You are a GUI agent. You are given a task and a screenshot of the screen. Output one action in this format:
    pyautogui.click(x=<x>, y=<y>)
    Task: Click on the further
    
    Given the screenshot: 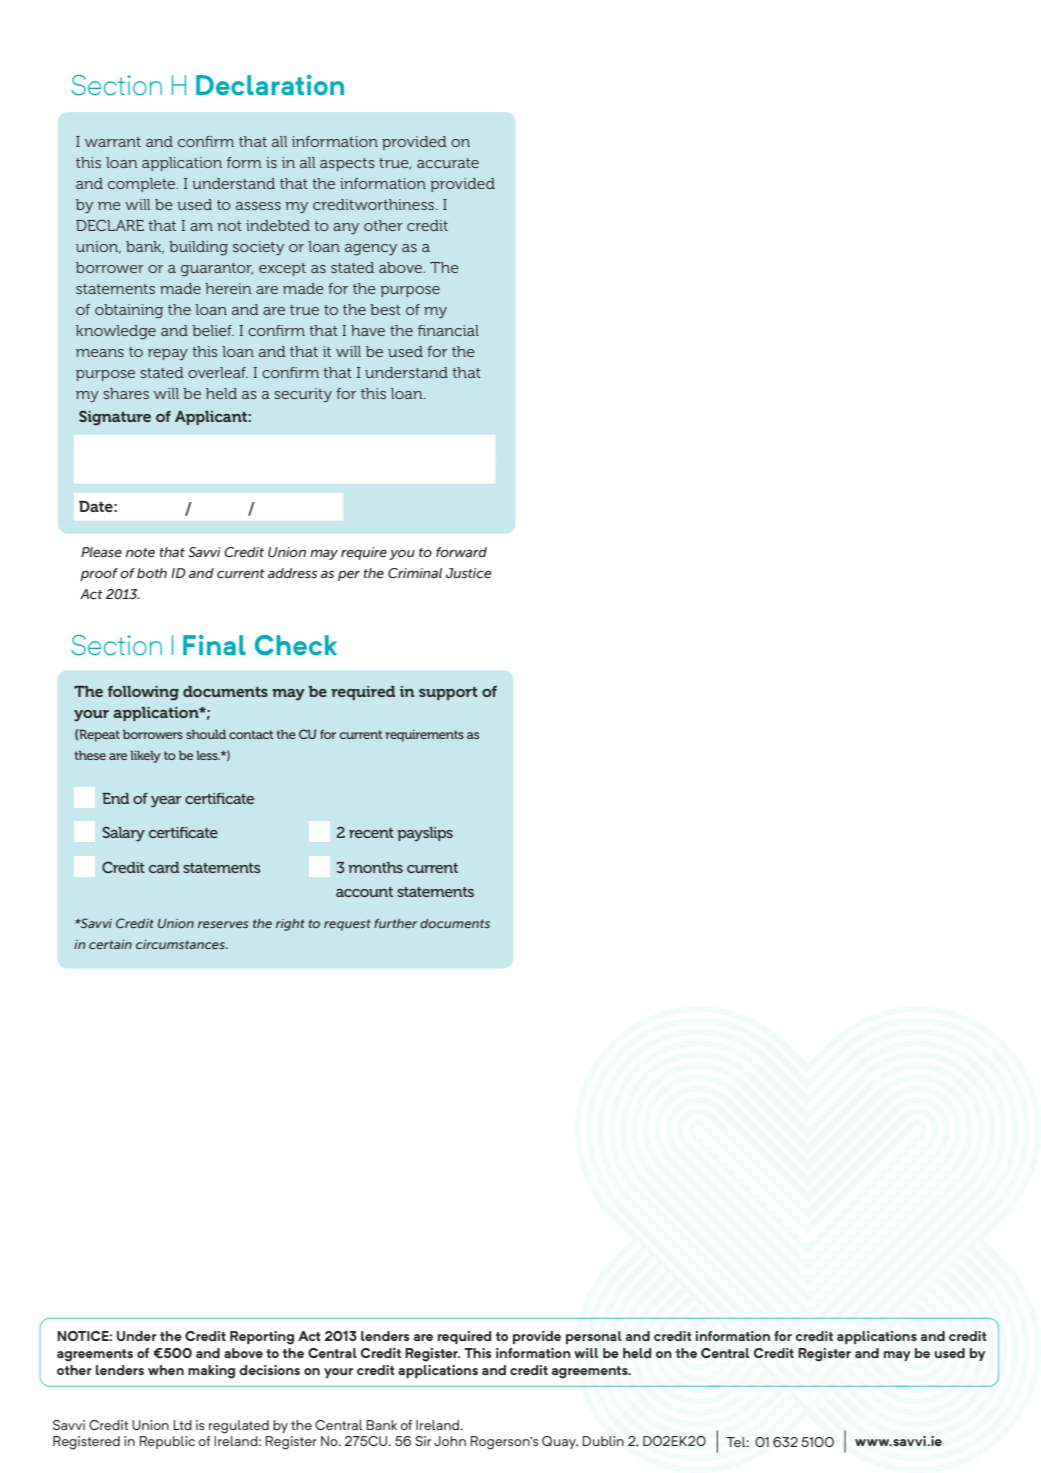 What is the action you would take?
    pyautogui.click(x=395, y=923)
